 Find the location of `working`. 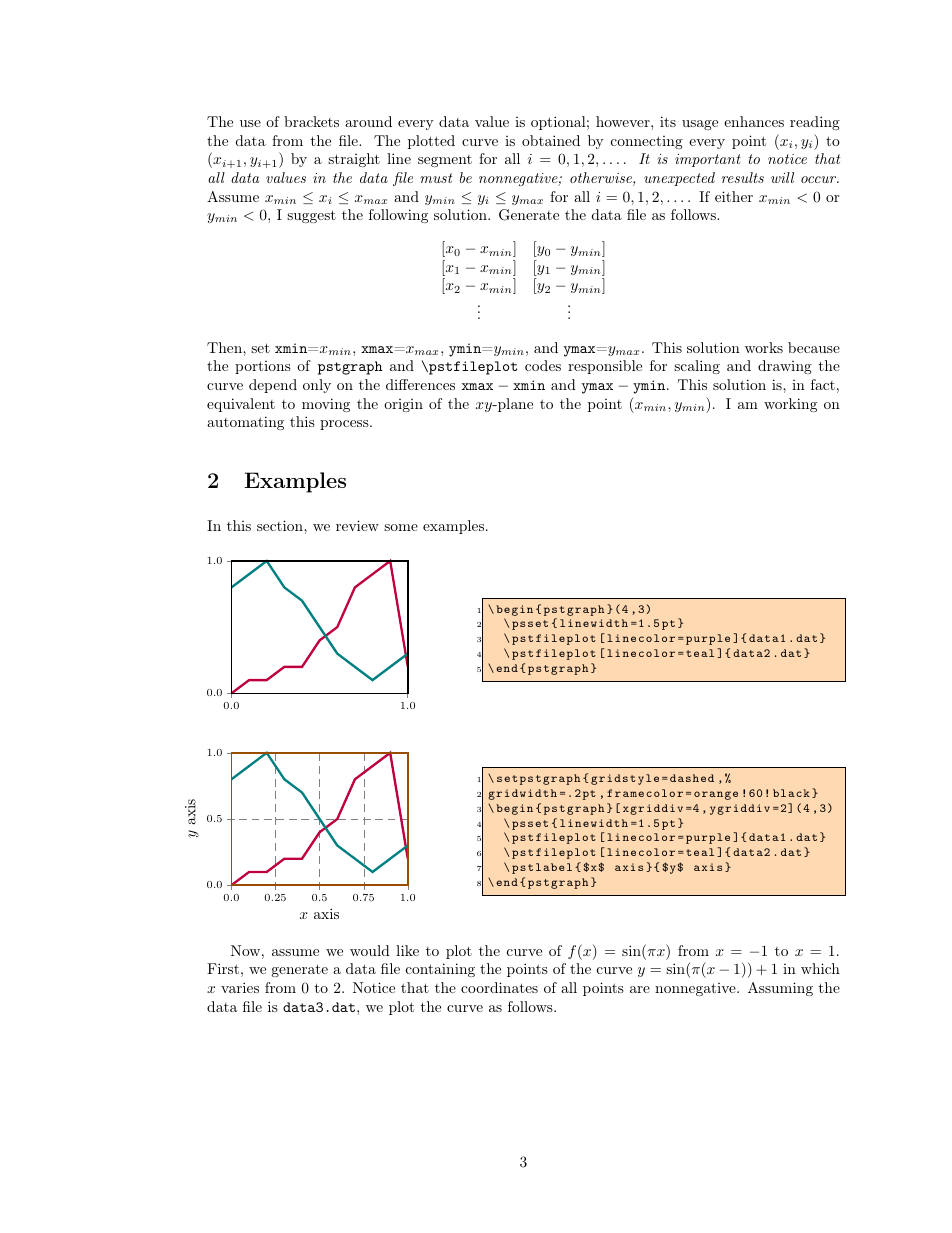

working is located at coordinates (790, 405).
